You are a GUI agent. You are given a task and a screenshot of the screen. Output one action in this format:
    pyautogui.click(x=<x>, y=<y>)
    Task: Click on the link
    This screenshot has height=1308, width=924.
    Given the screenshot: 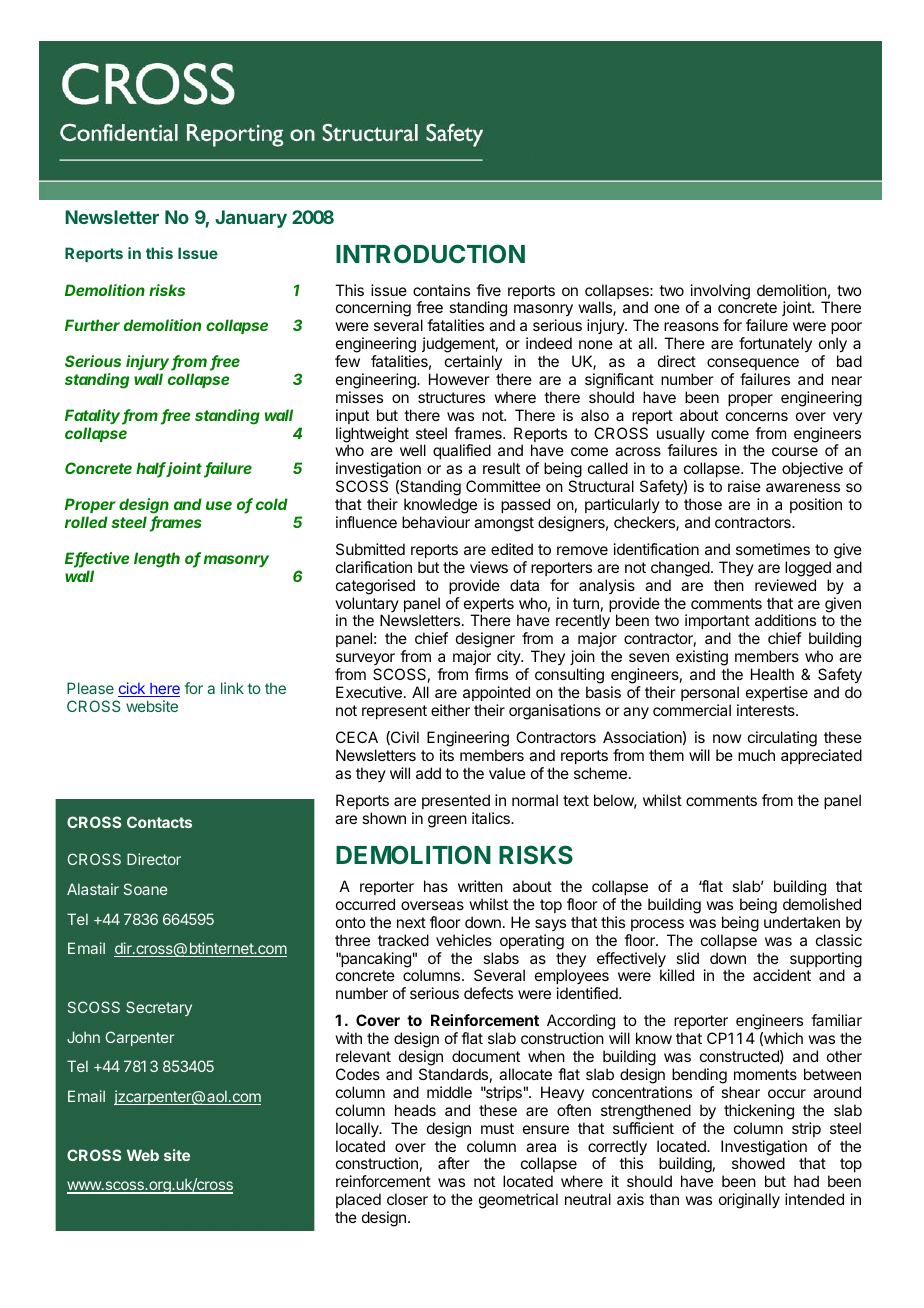 What is the action you would take?
    pyautogui.click(x=232, y=688)
